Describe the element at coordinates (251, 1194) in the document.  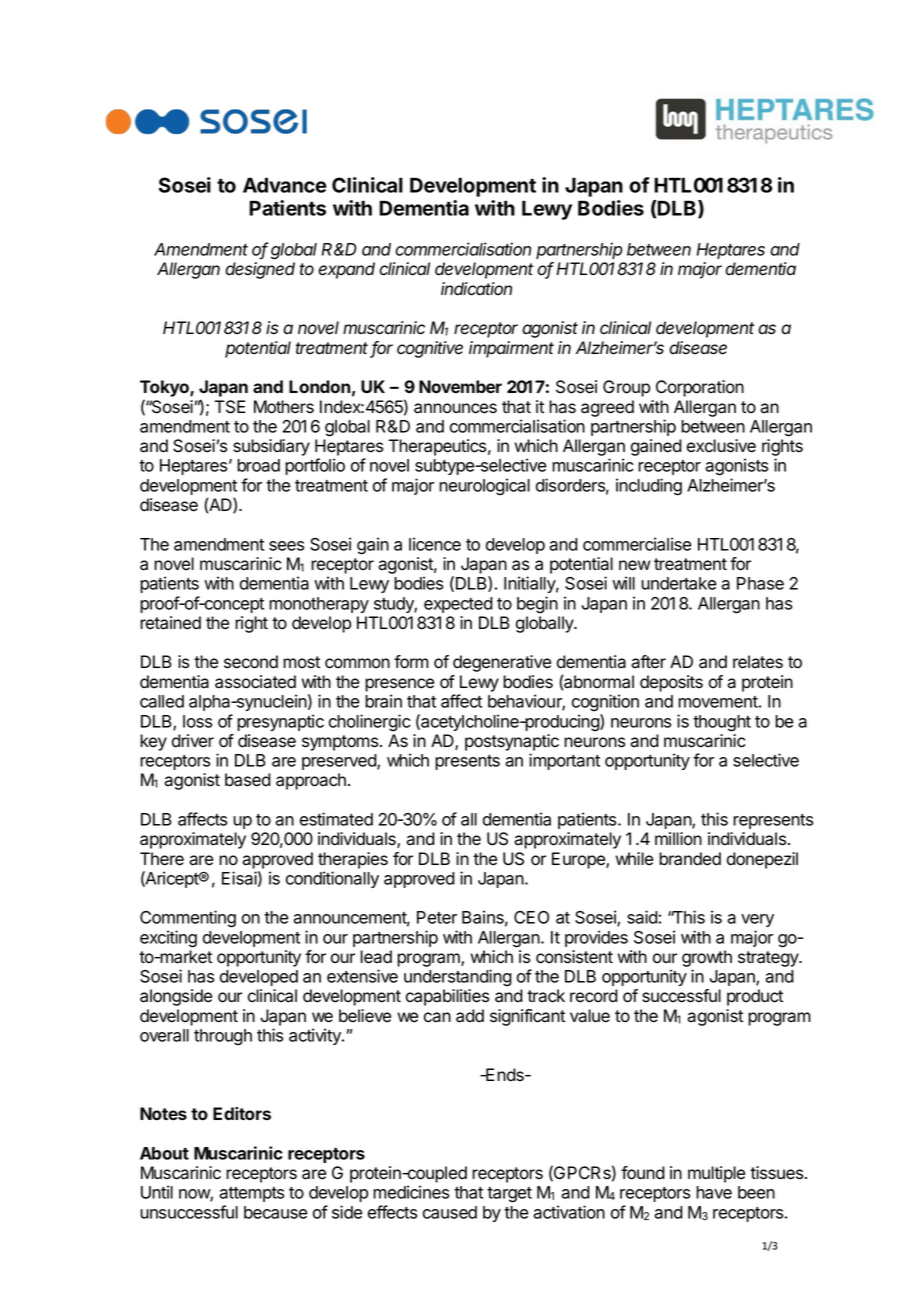
I see `attempts` at that location.
